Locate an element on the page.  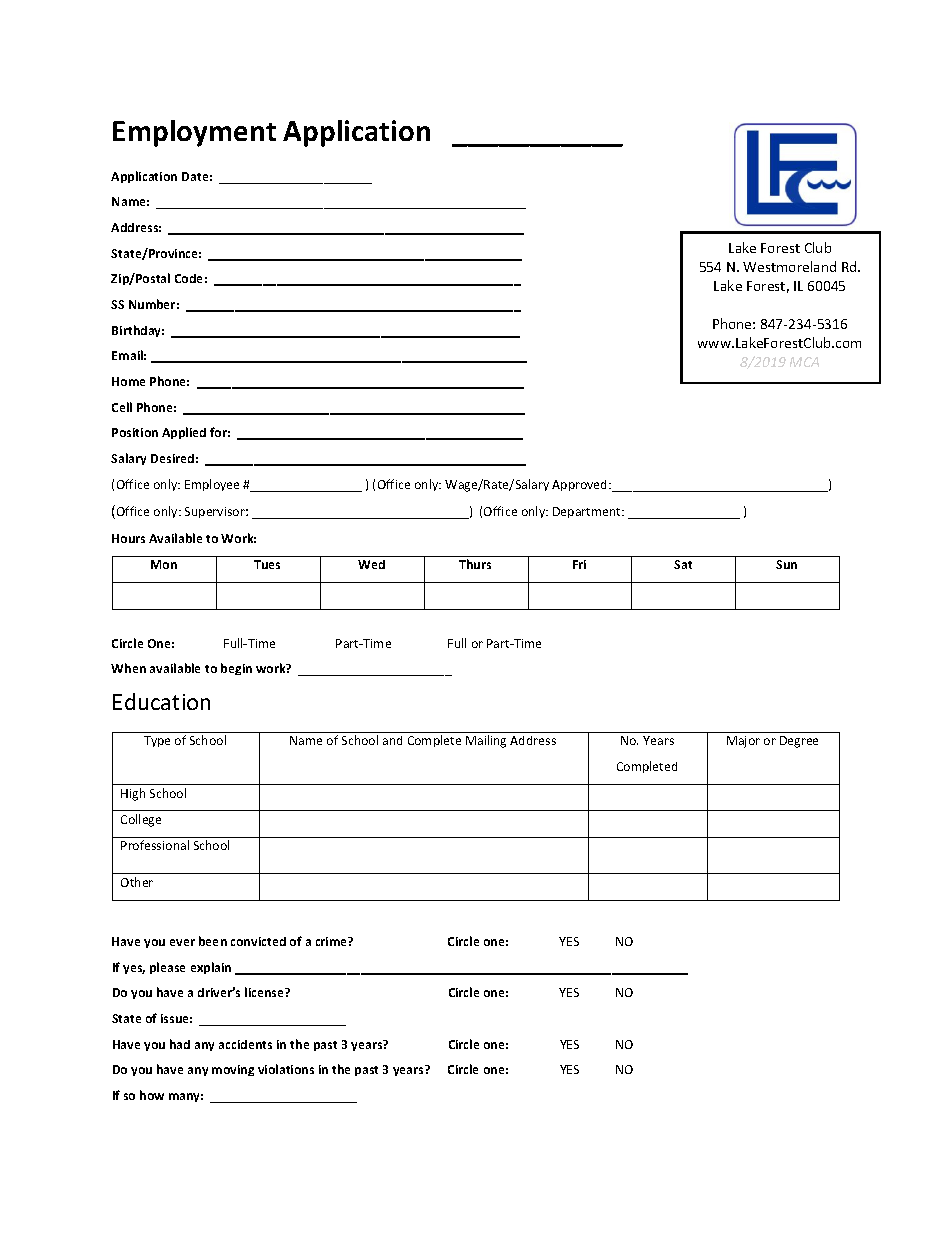
Thurs is located at coordinates (475, 564).
